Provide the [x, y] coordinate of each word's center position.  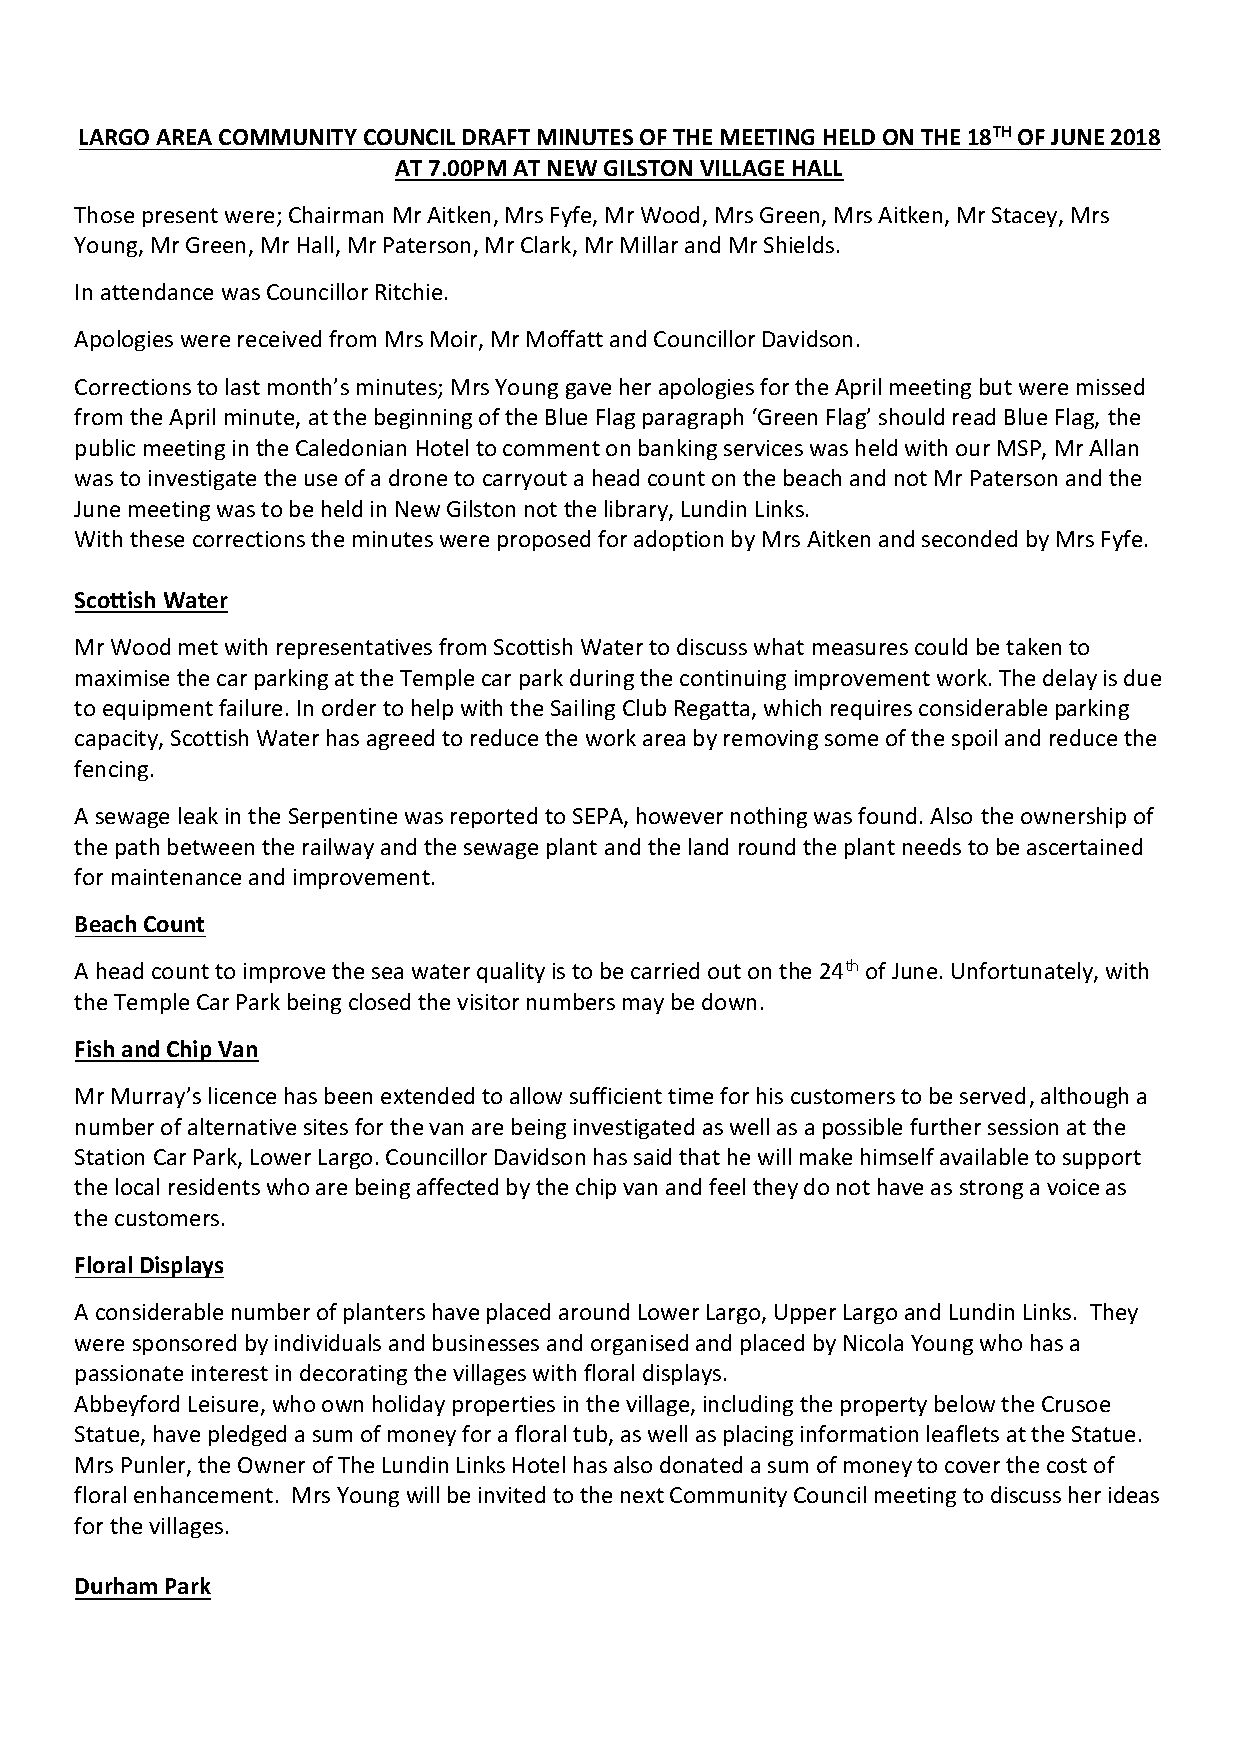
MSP [1020, 449]
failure [250, 707]
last [243, 386]
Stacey [1026, 217]
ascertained [1084, 846]
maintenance [176, 877]
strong [991, 1189]
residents [214, 1186]
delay [1070, 679]
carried [665, 970]
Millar [649, 244]
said [652, 1156]
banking [678, 449]
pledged [247, 1435]
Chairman [336, 214]
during [602, 679]
